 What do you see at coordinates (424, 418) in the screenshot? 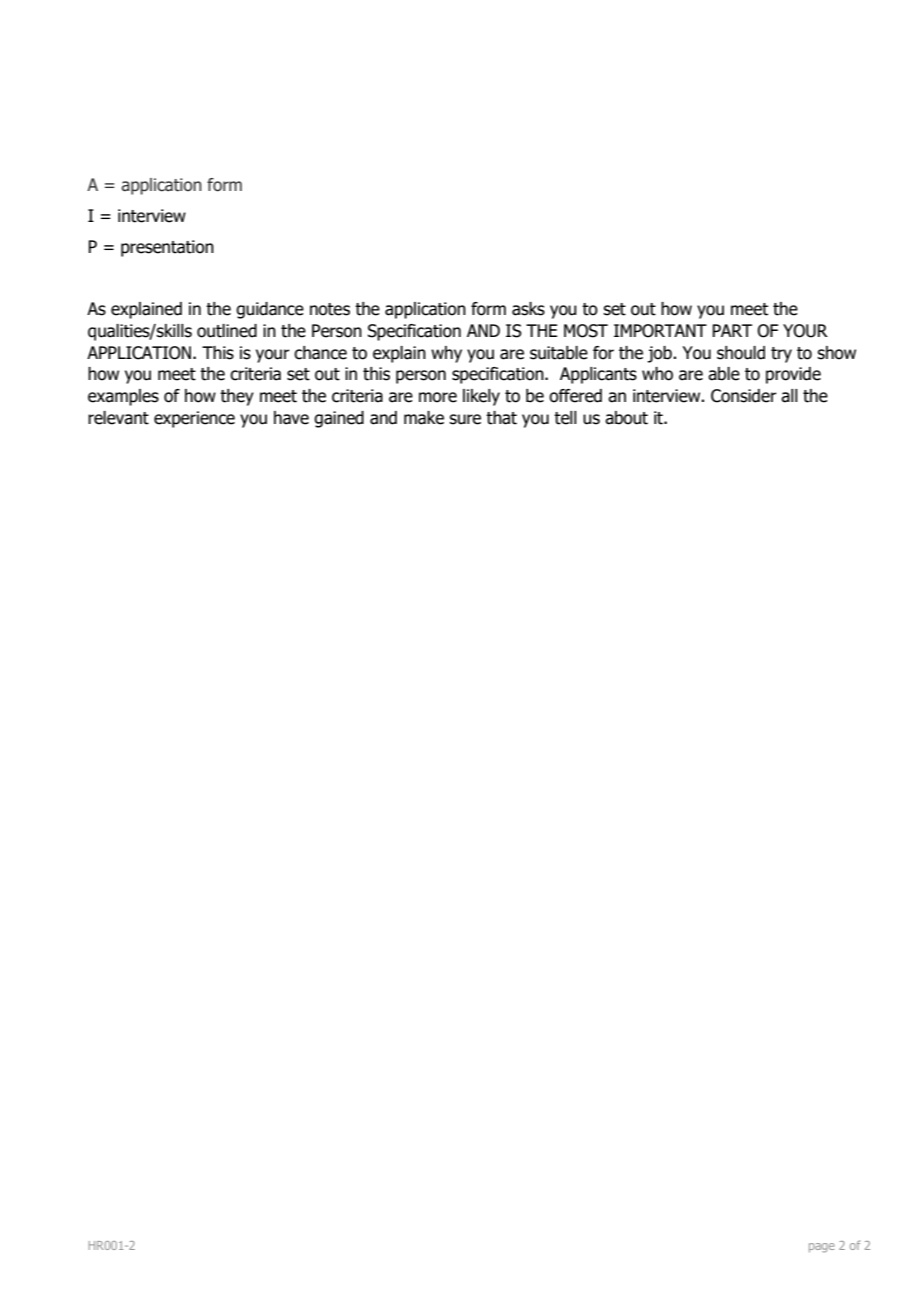
I see `make` at bounding box center [424, 418].
